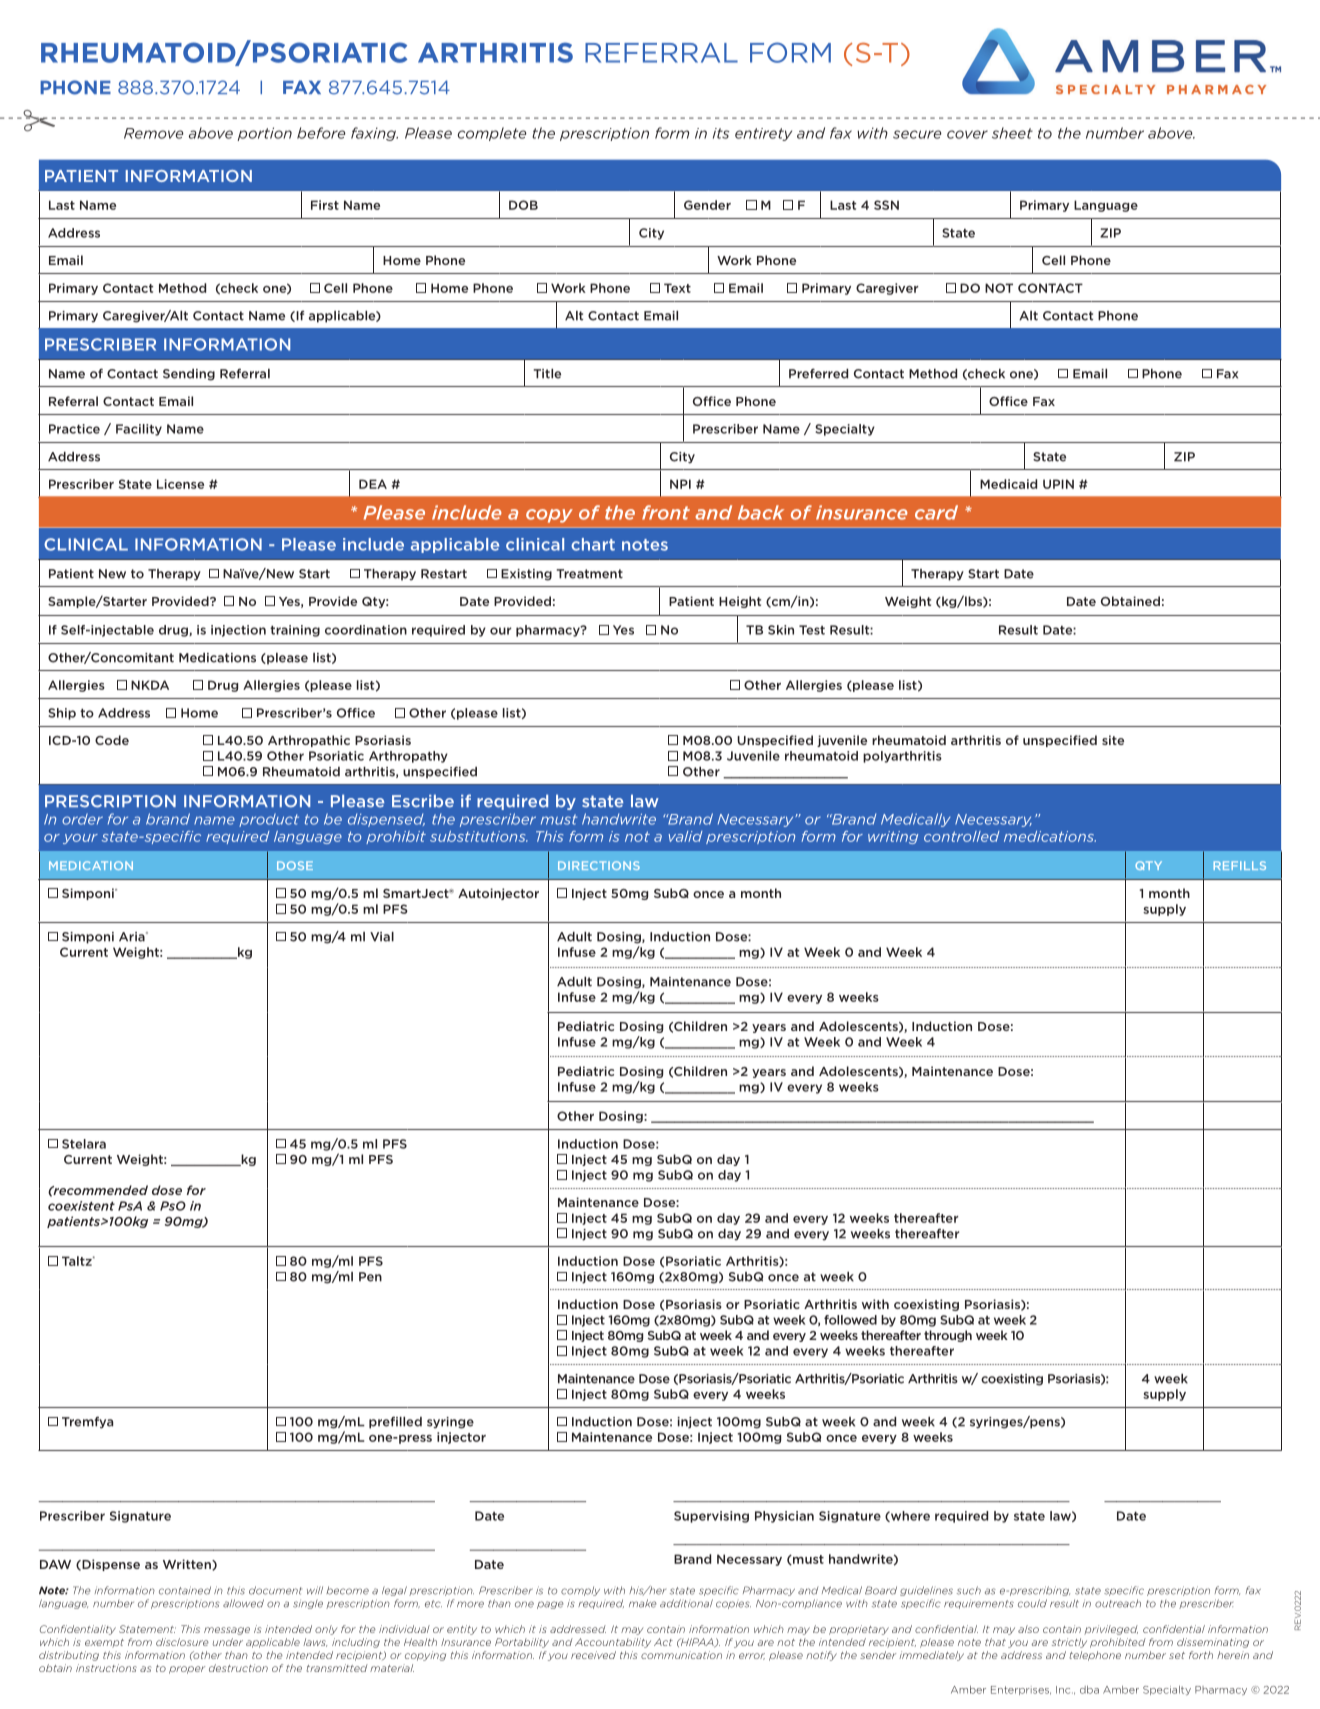  I want to click on coexistent, so click(81, 1206).
